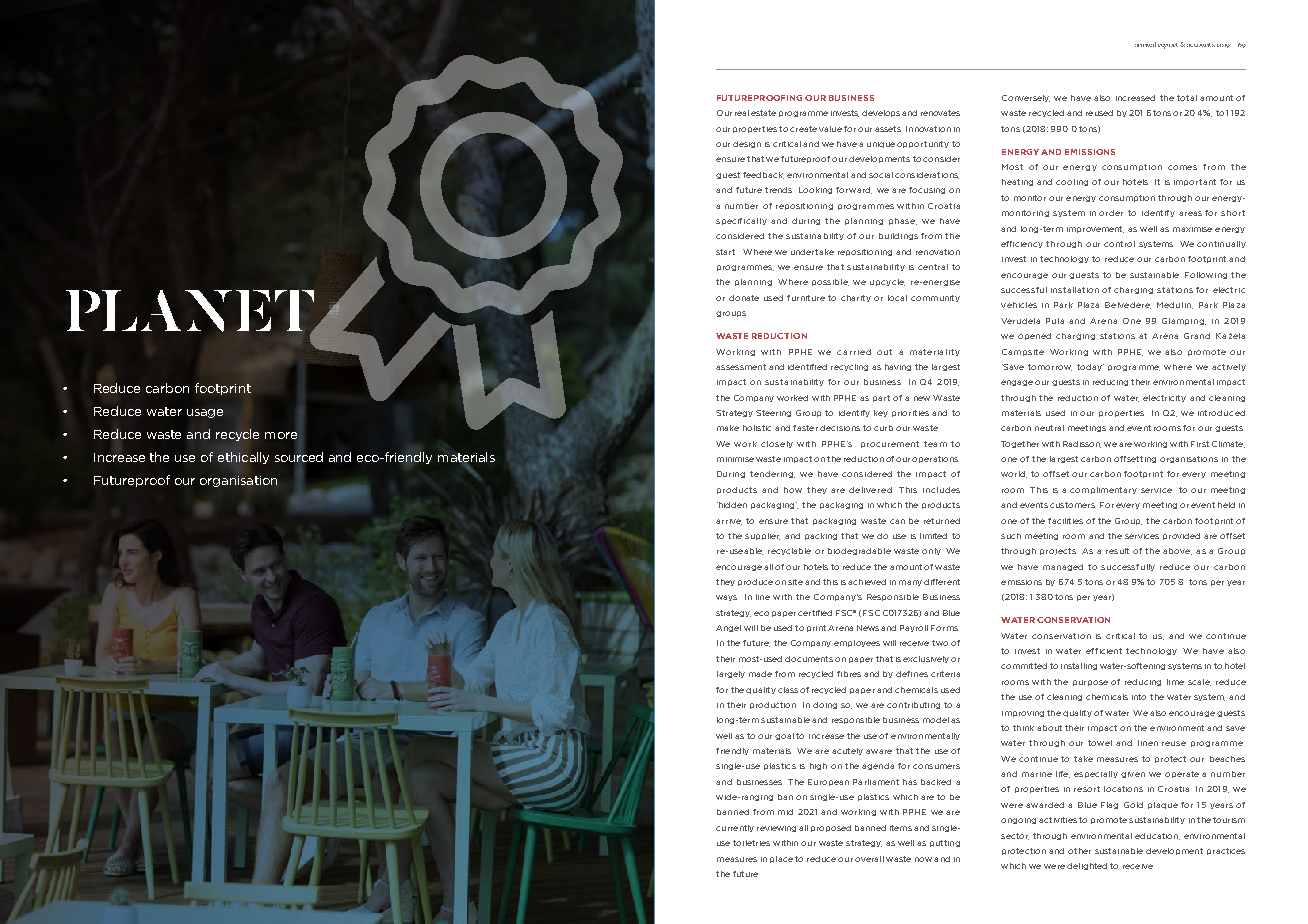 This image has height=924, width=1308. Describe the element at coordinates (1145, 44) in the image. I see `annual` at that location.
